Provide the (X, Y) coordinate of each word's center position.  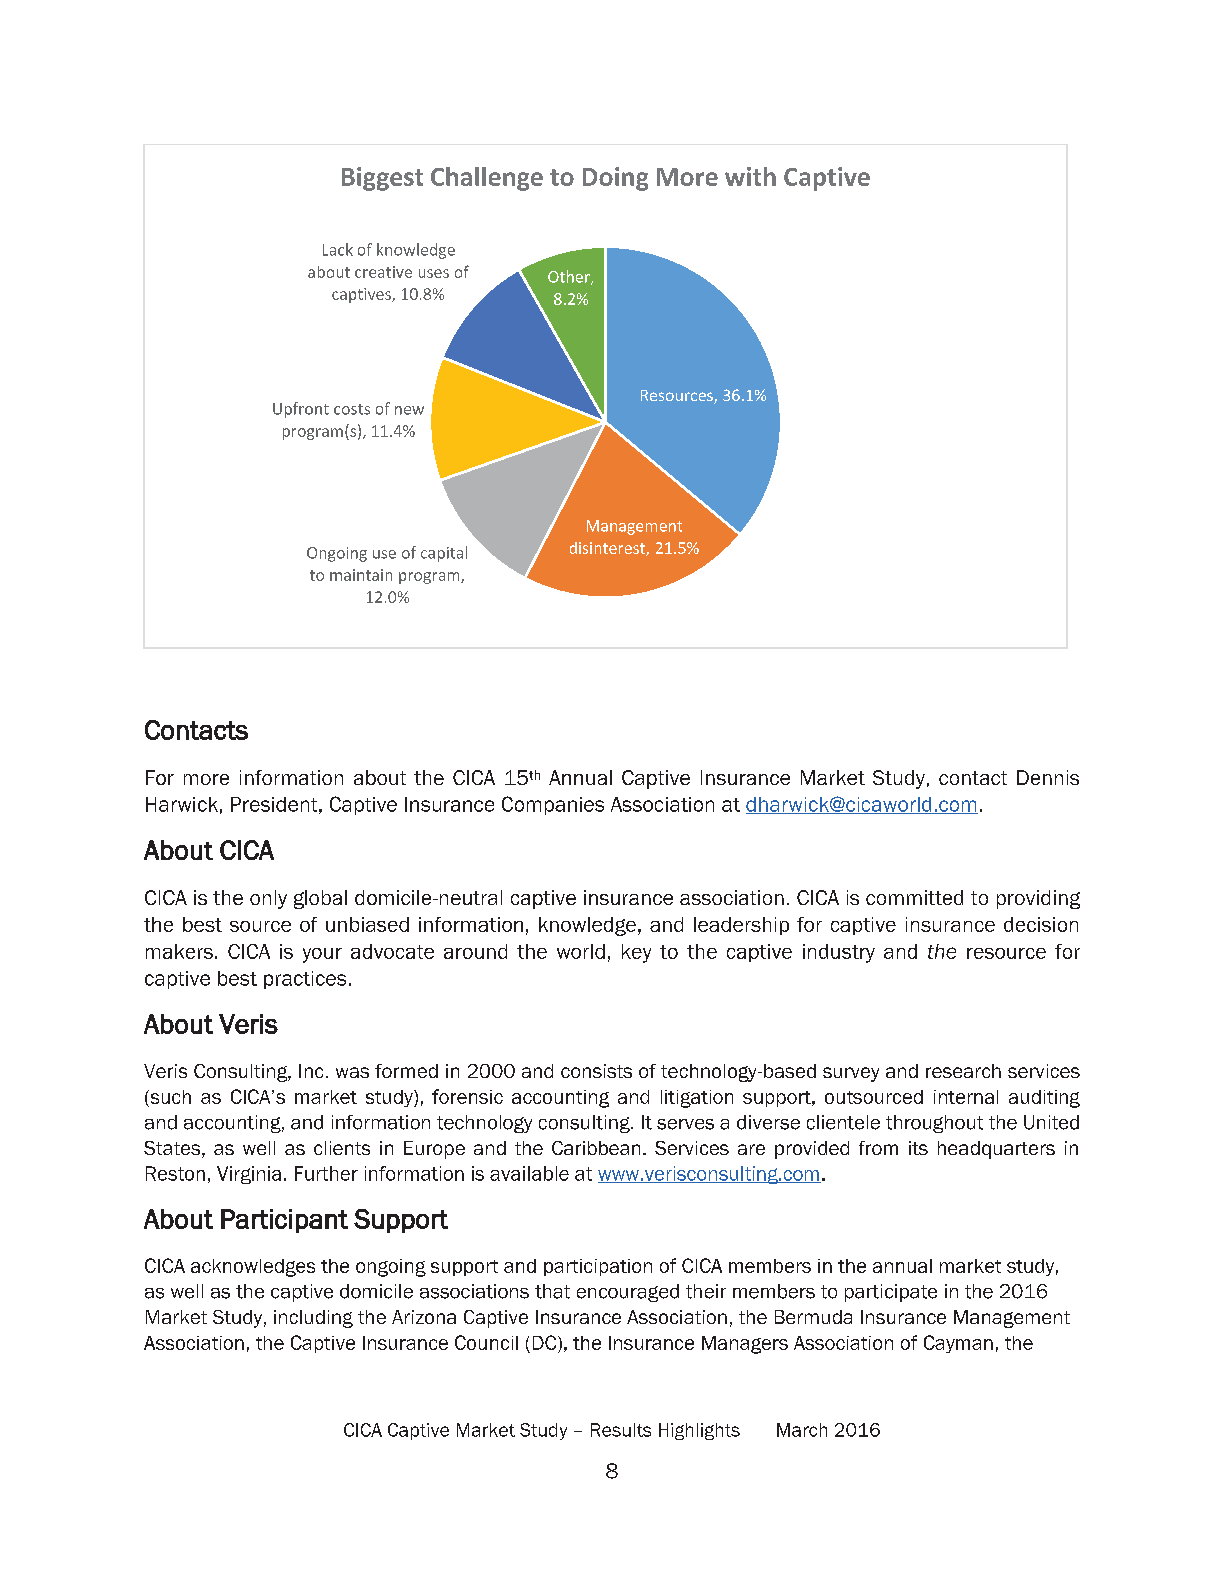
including (313, 1319)
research (963, 1071)
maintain (361, 575)
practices (305, 980)
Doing (615, 179)
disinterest (608, 549)
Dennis (1048, 777)
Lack (338, 249)
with (750, 176)
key (636, 953)
